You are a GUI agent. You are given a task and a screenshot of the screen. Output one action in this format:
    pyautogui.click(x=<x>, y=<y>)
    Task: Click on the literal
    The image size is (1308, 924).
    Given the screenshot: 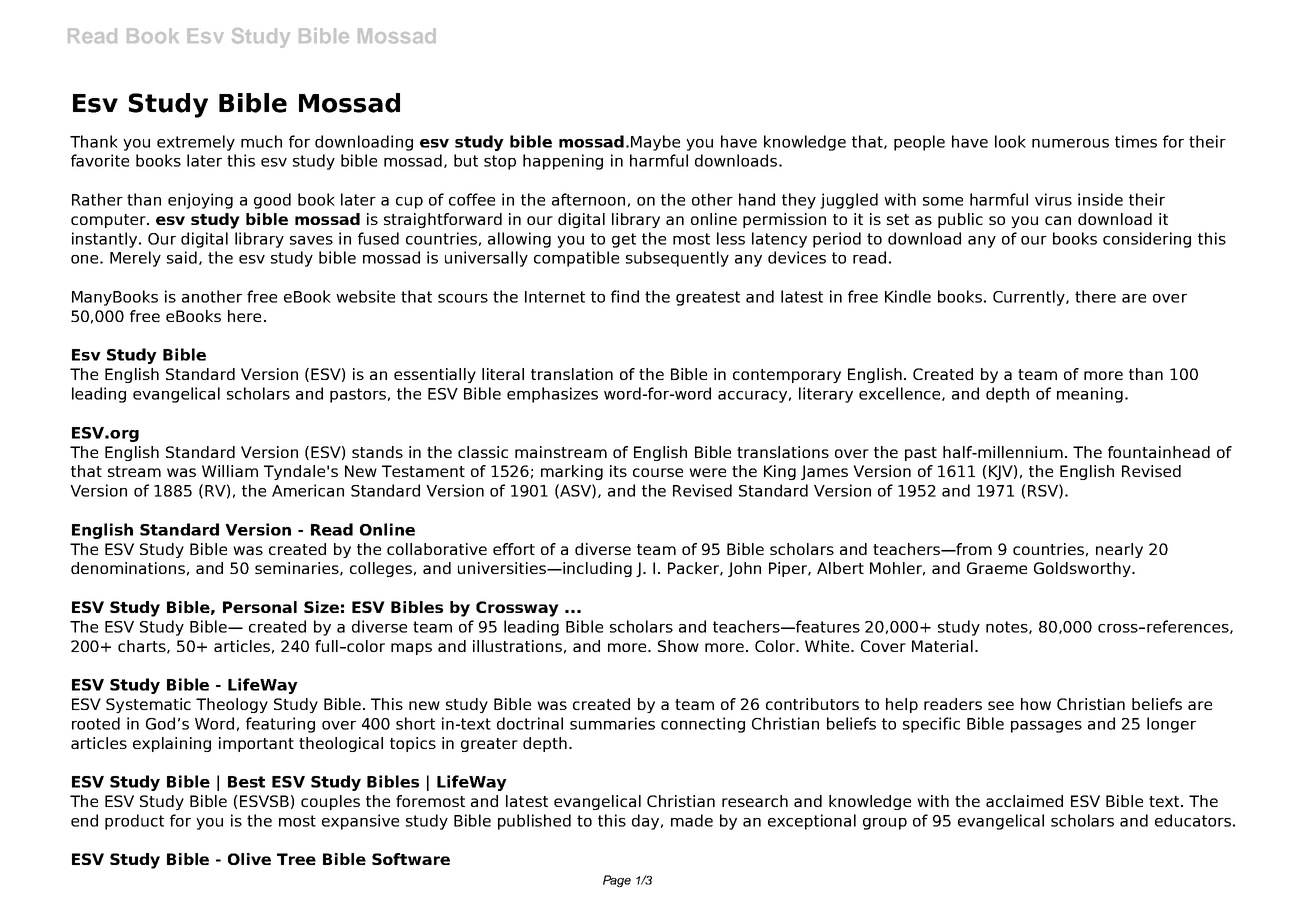 What is the action you would take?
    pyautogui.click(x=503, y=374)
